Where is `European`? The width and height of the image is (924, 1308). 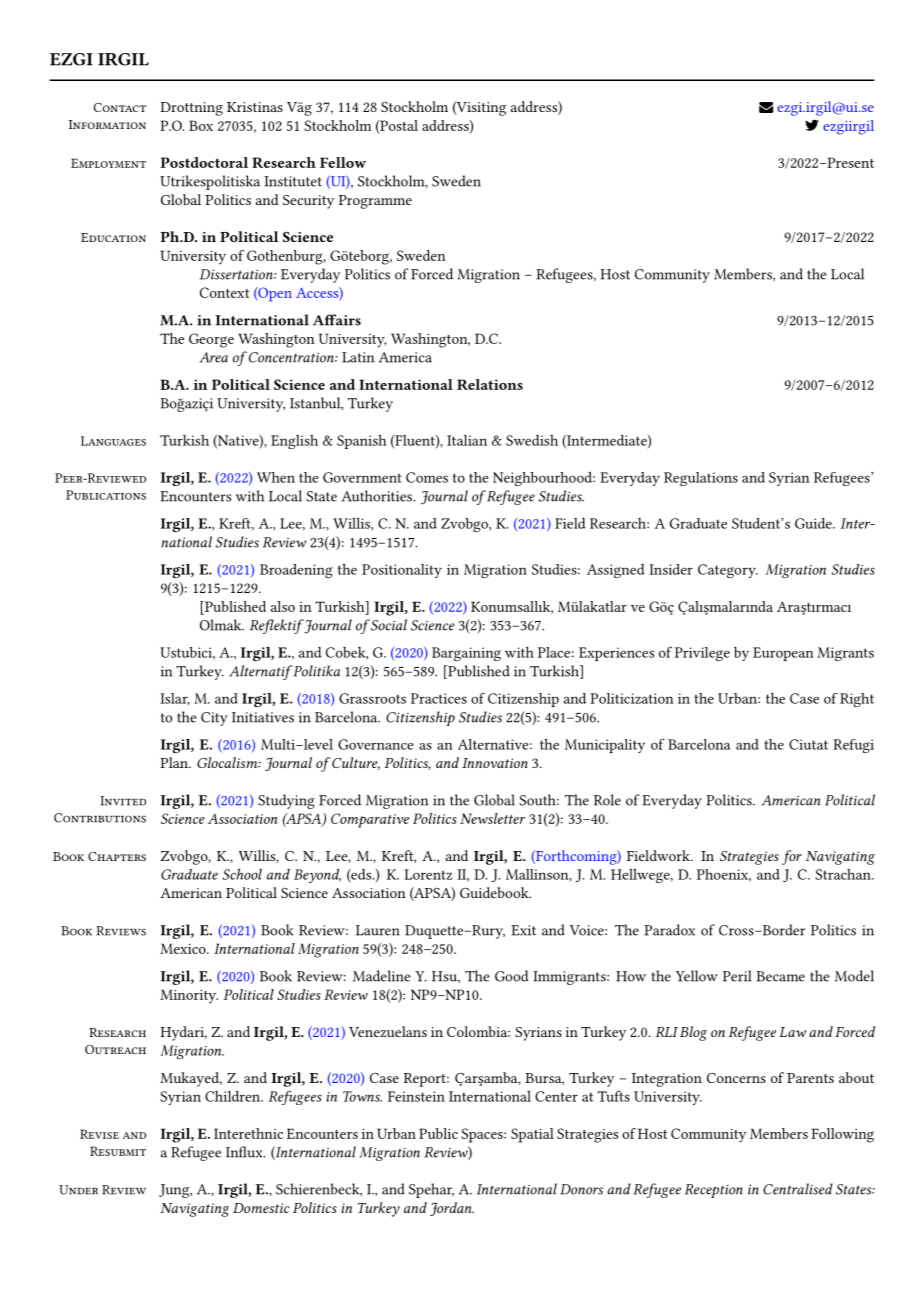
European is located at coordinates (783, 654).
